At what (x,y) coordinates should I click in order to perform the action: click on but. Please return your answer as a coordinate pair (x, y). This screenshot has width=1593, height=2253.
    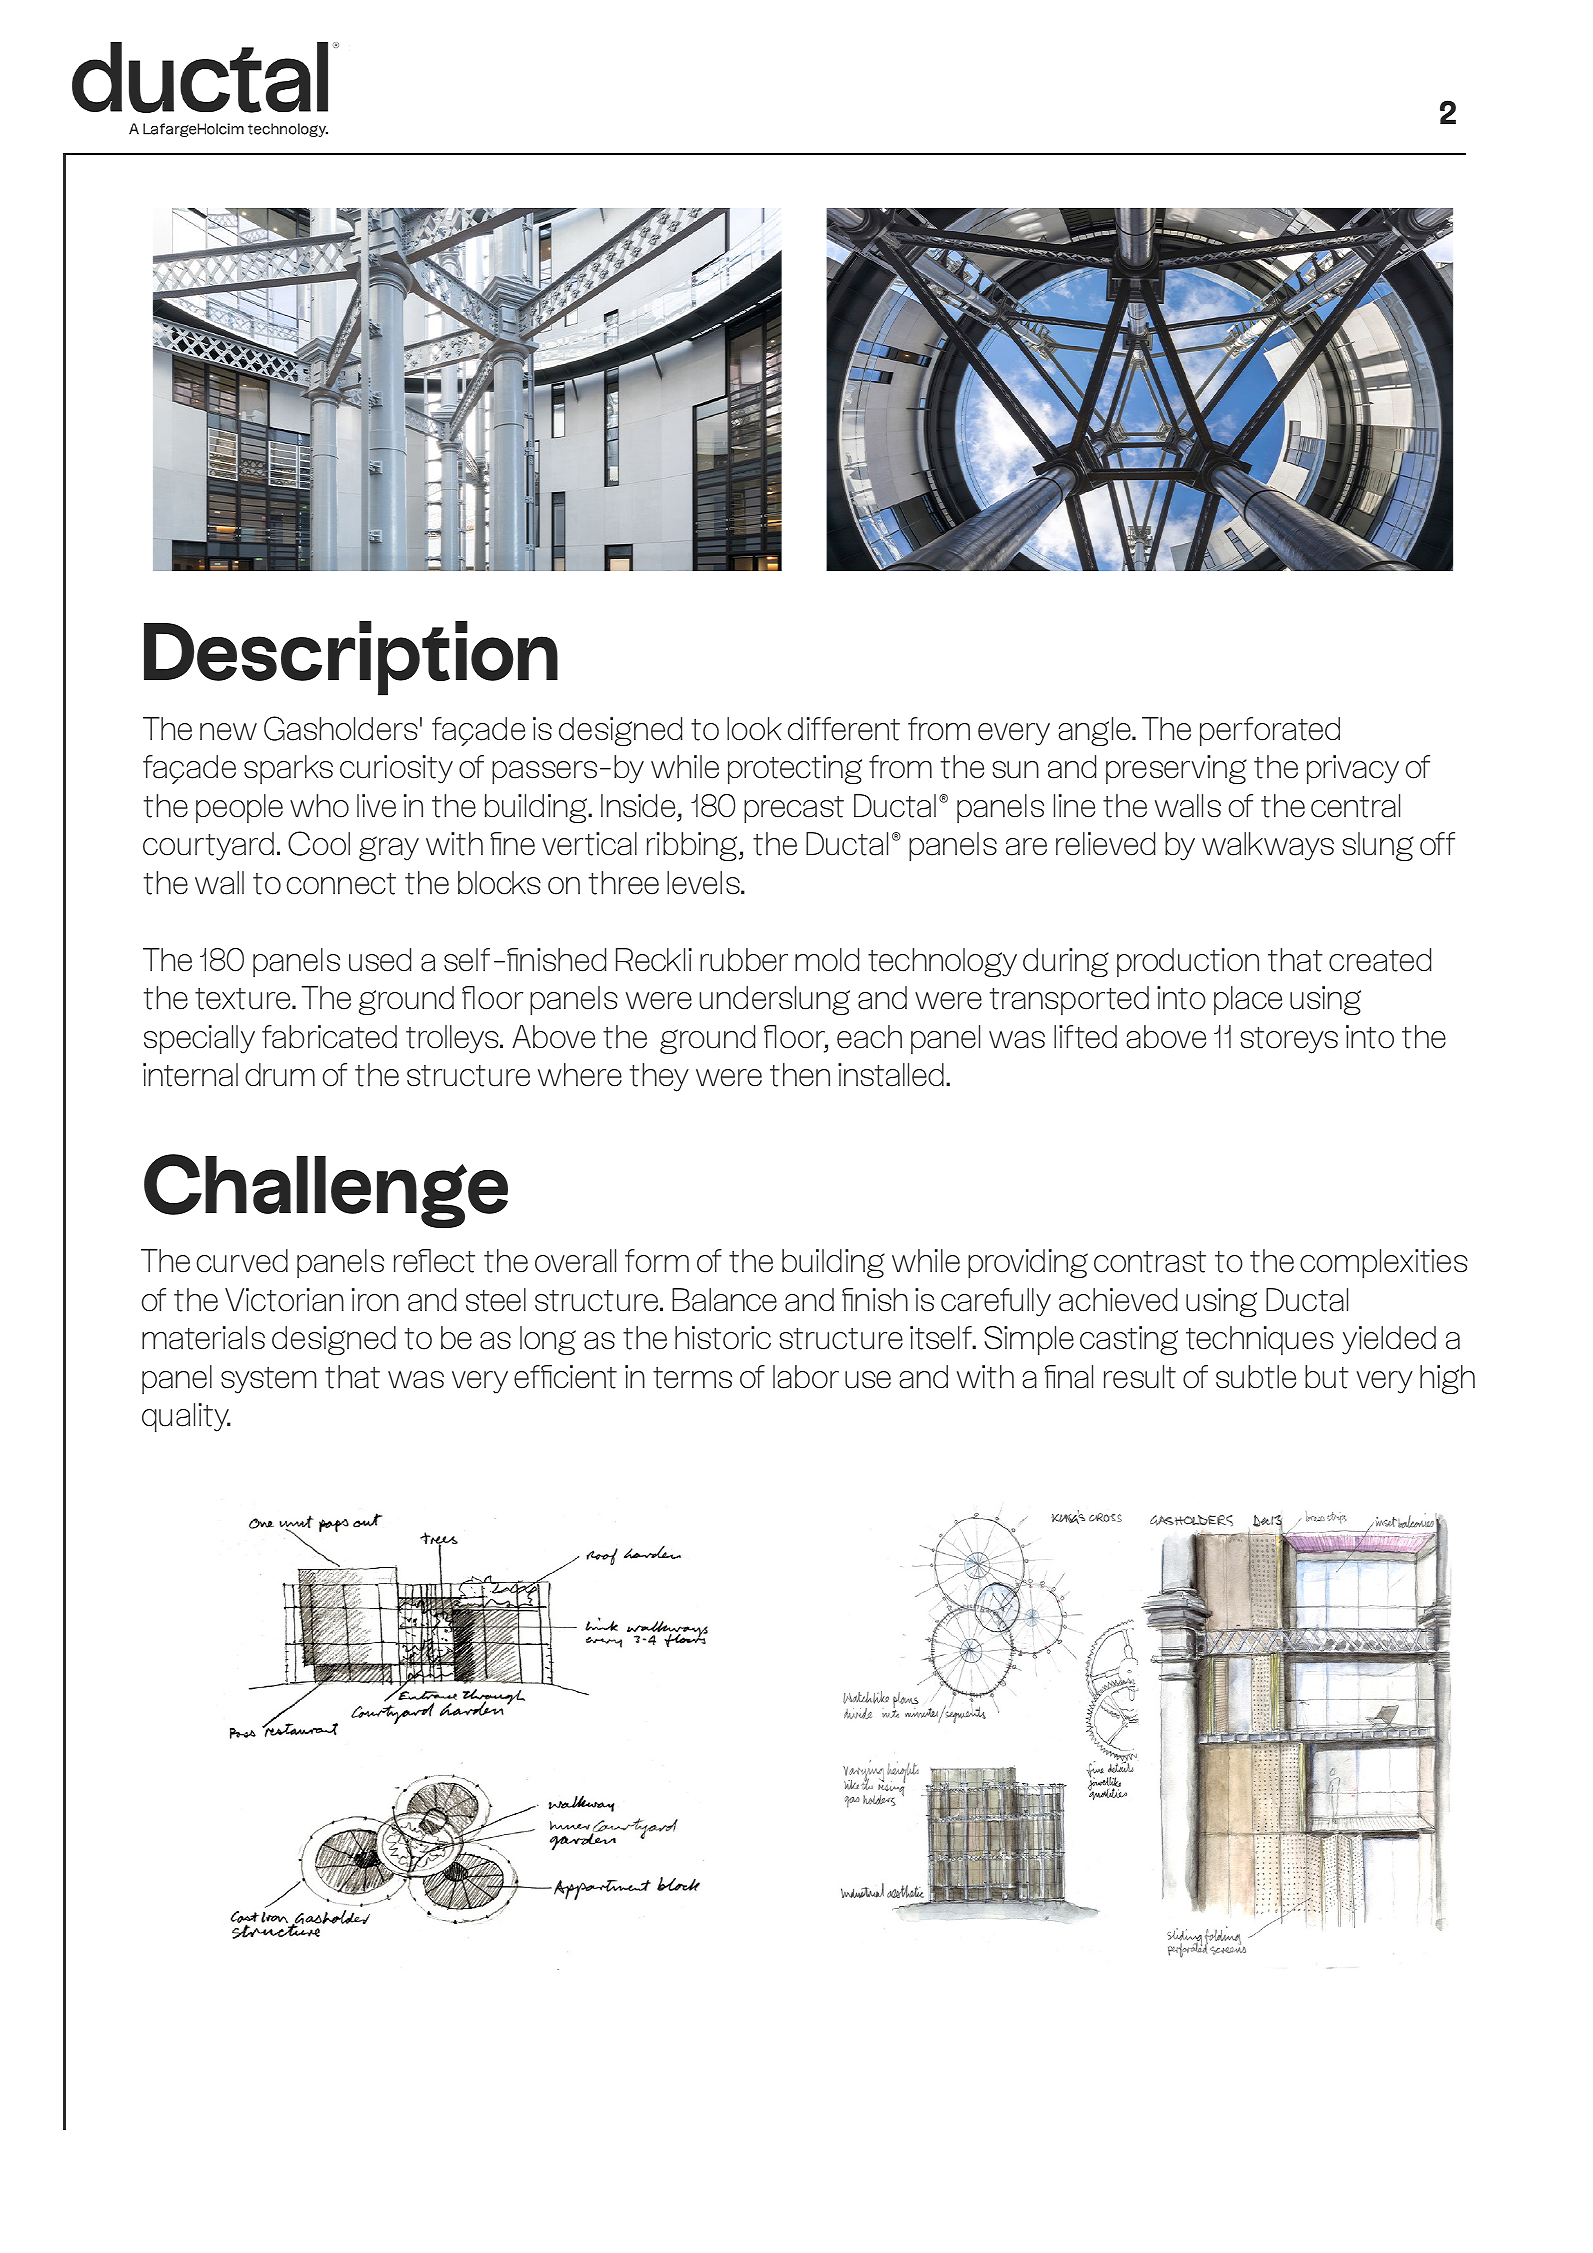
    Looking at the image, I should click on (1327, 1377).
